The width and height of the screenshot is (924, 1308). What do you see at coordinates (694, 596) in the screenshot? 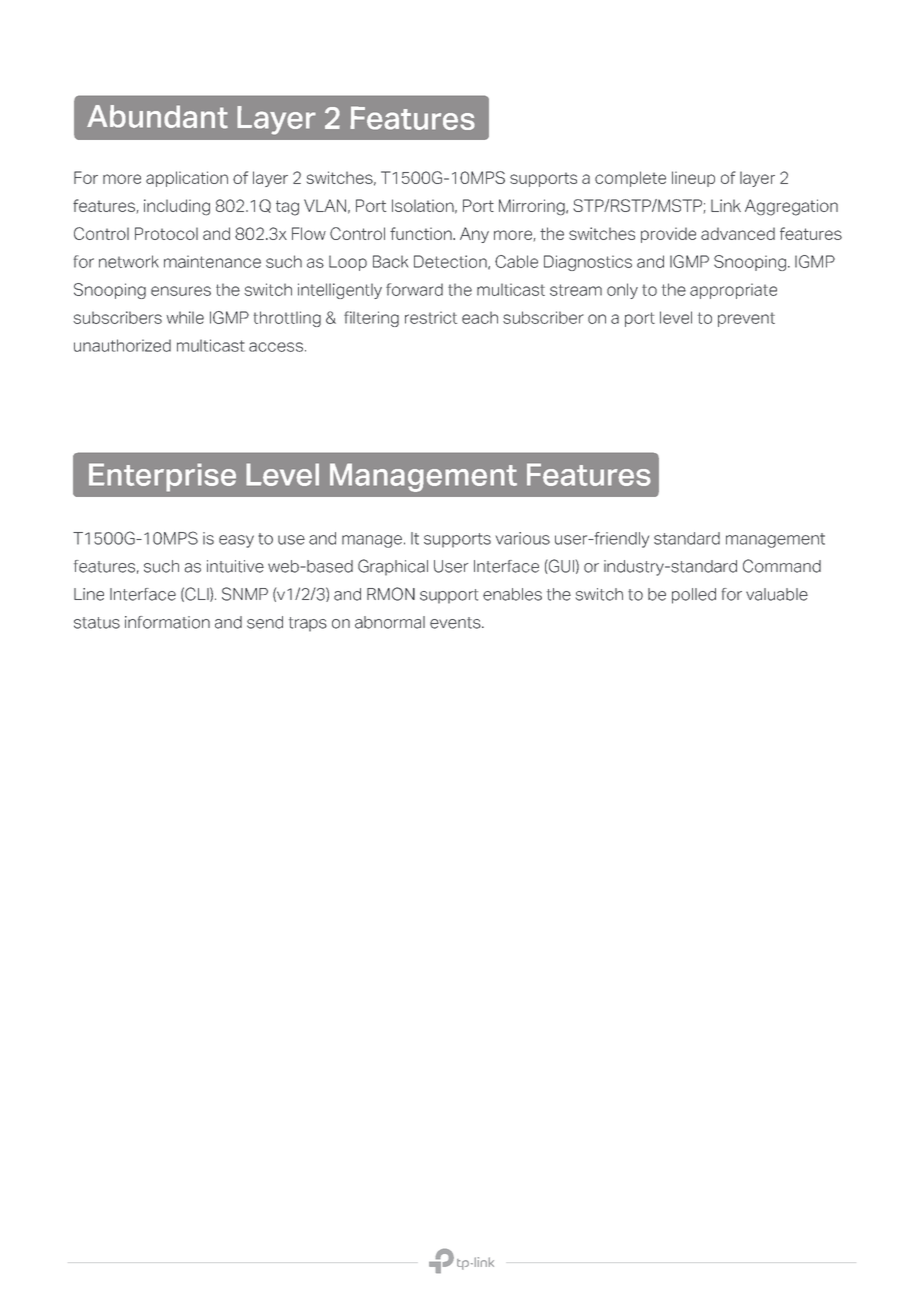
I see `polled` at bounding box center [694, 596].
